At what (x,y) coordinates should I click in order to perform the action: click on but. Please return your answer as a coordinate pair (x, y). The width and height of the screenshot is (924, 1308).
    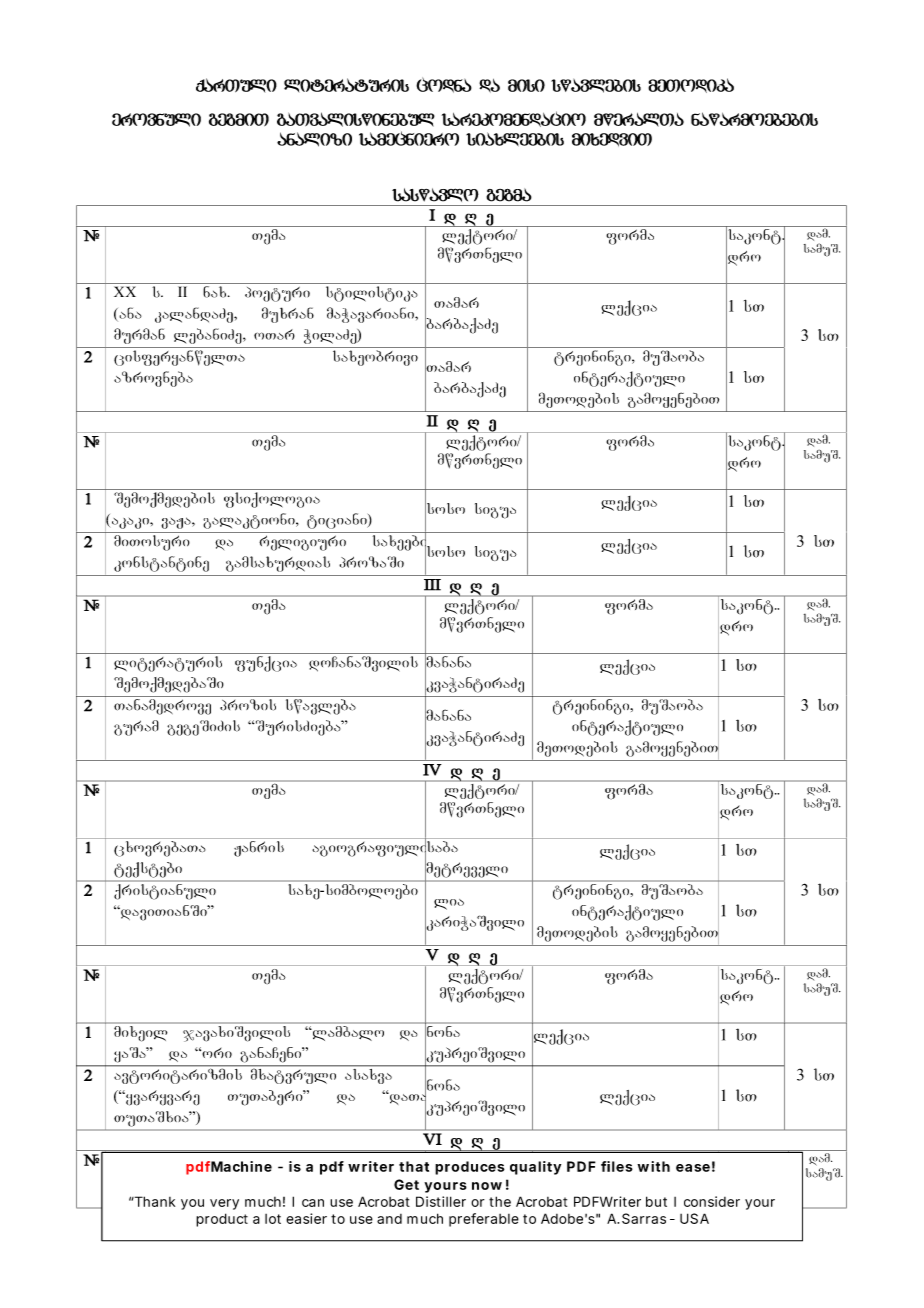
    Looking at the image, I should click on (656, 1201).
